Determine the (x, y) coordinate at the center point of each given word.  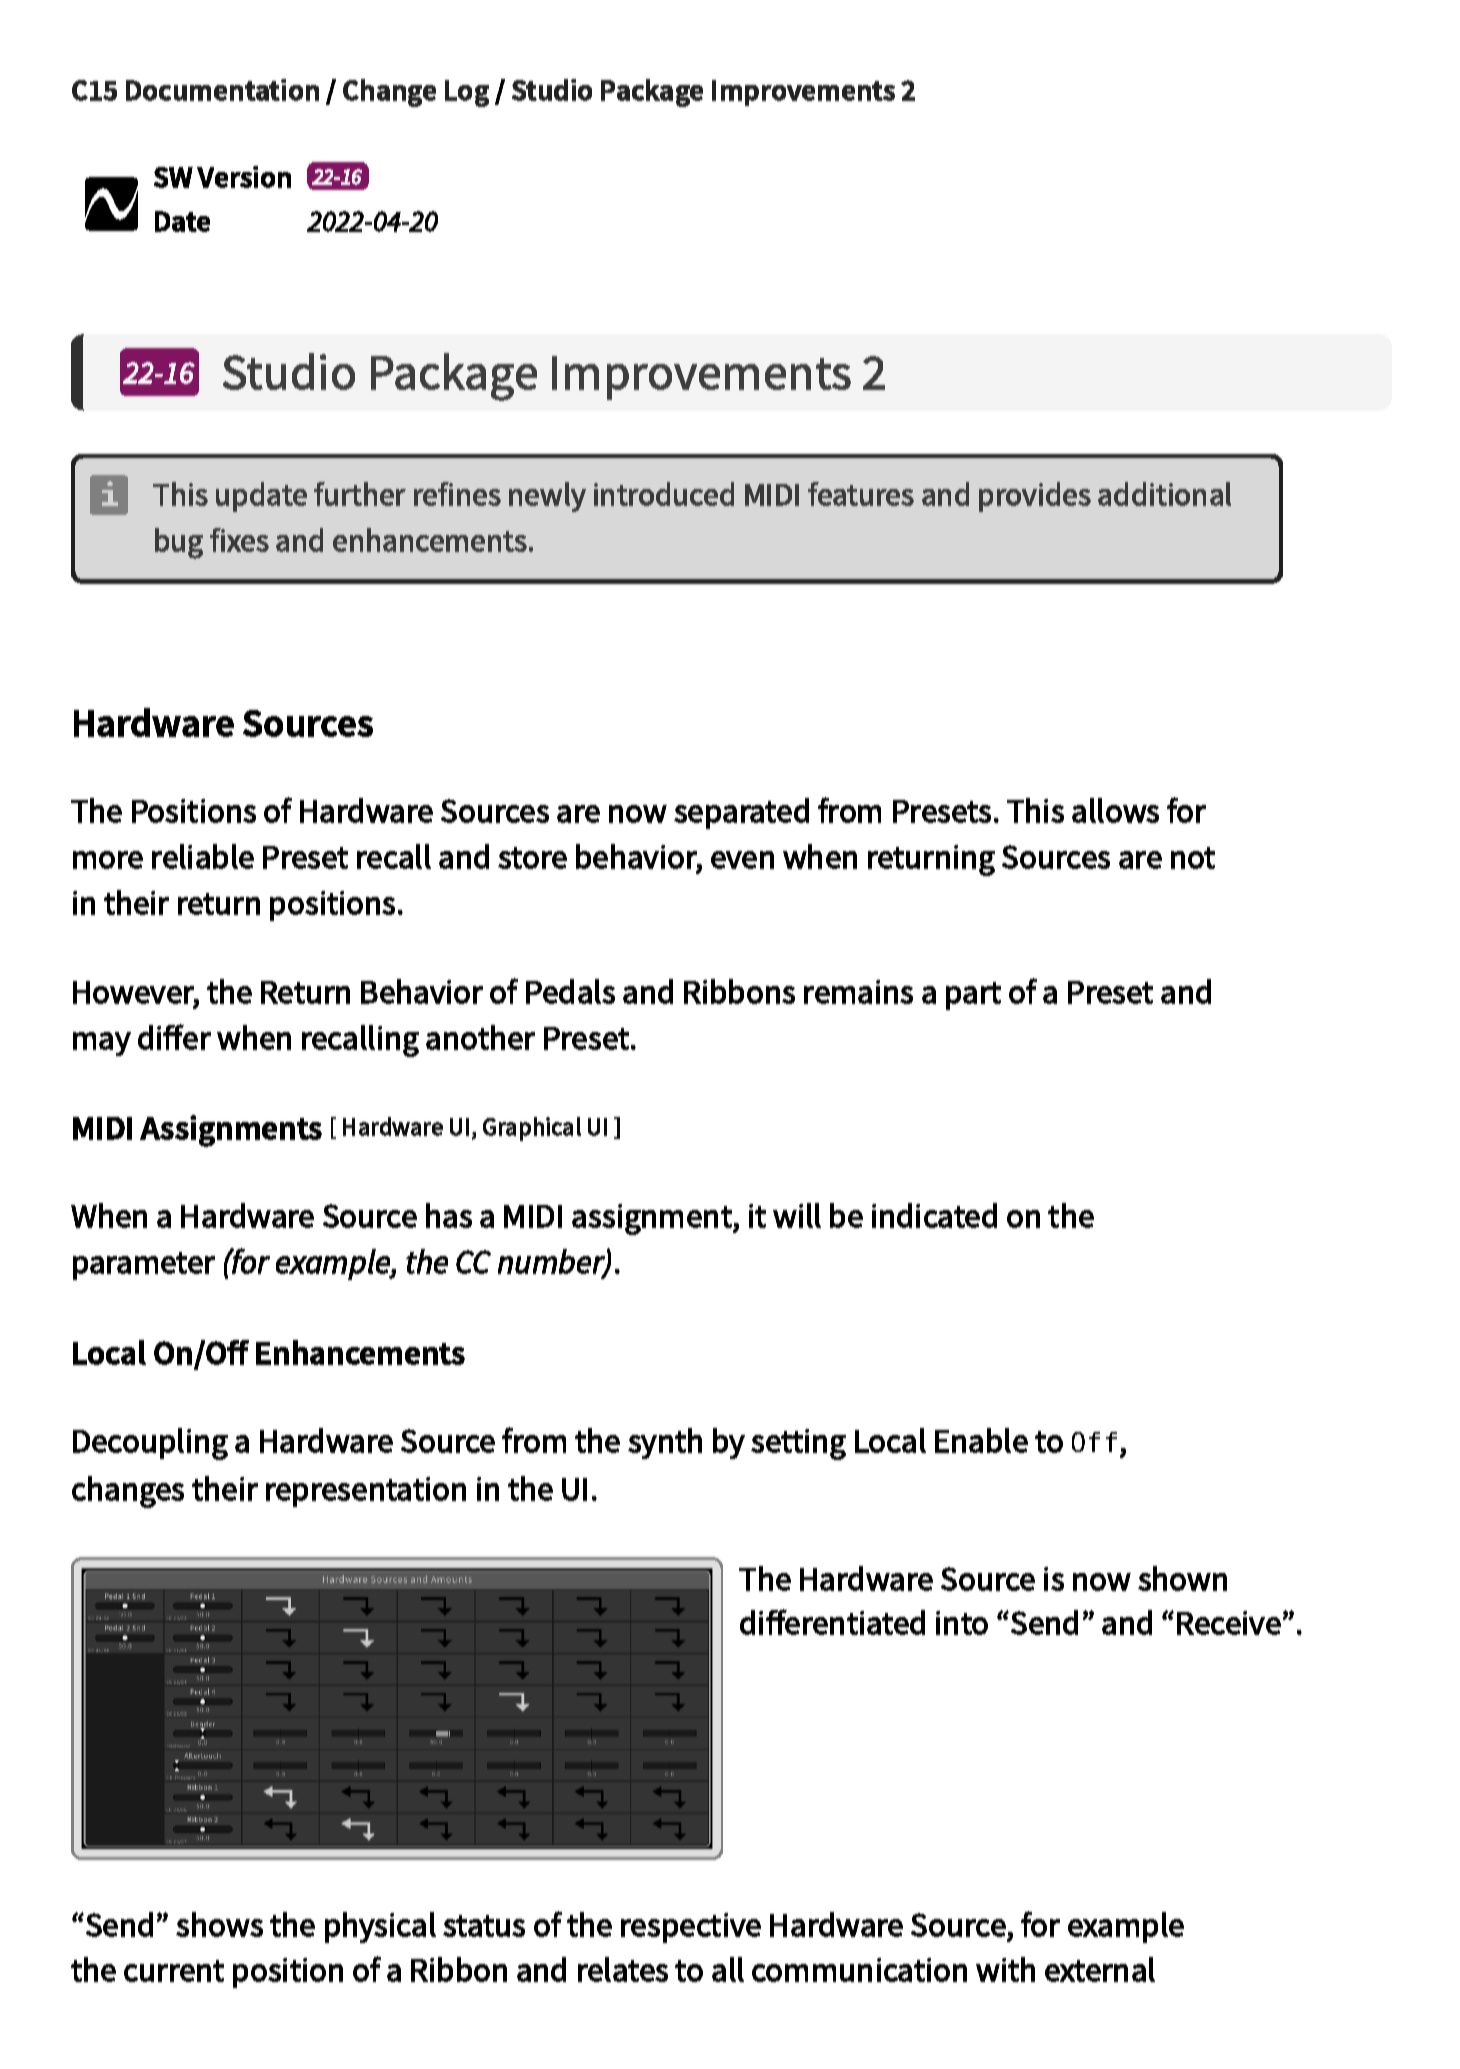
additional (1164, 494)
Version (244, 177)
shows (219, 1924)
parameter (144, 1266)
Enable (981, 1440)
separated (741, 813)
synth (665, 1443)
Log (467, 93)
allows (1115, 810)
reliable (203, 856)
